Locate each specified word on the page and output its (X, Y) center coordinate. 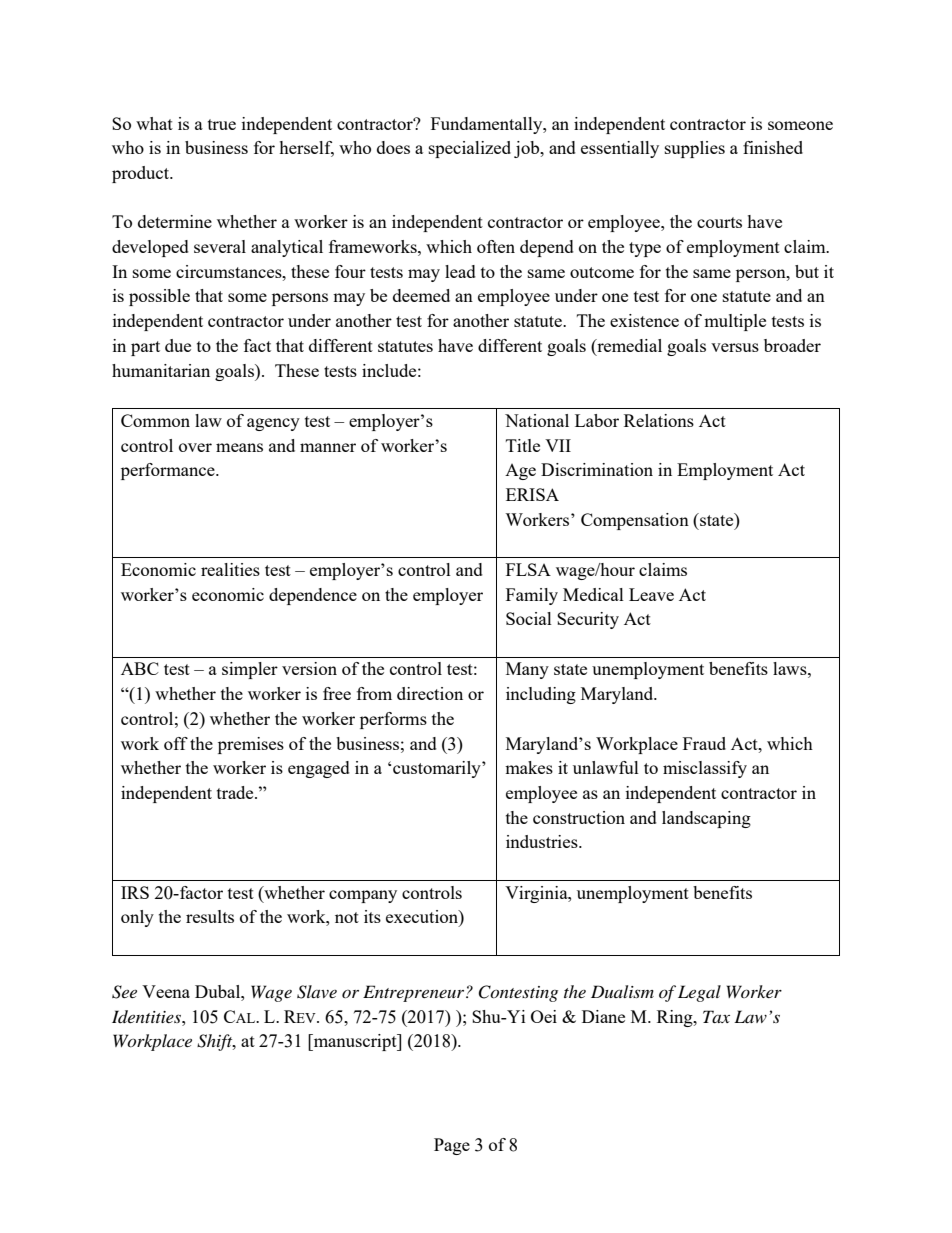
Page (452, 1146)
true (222, 124)
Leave (651, 594)
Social (529, 618)
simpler (250, 670)
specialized (470, 149)
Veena (166, 991)
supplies (695, 149)
